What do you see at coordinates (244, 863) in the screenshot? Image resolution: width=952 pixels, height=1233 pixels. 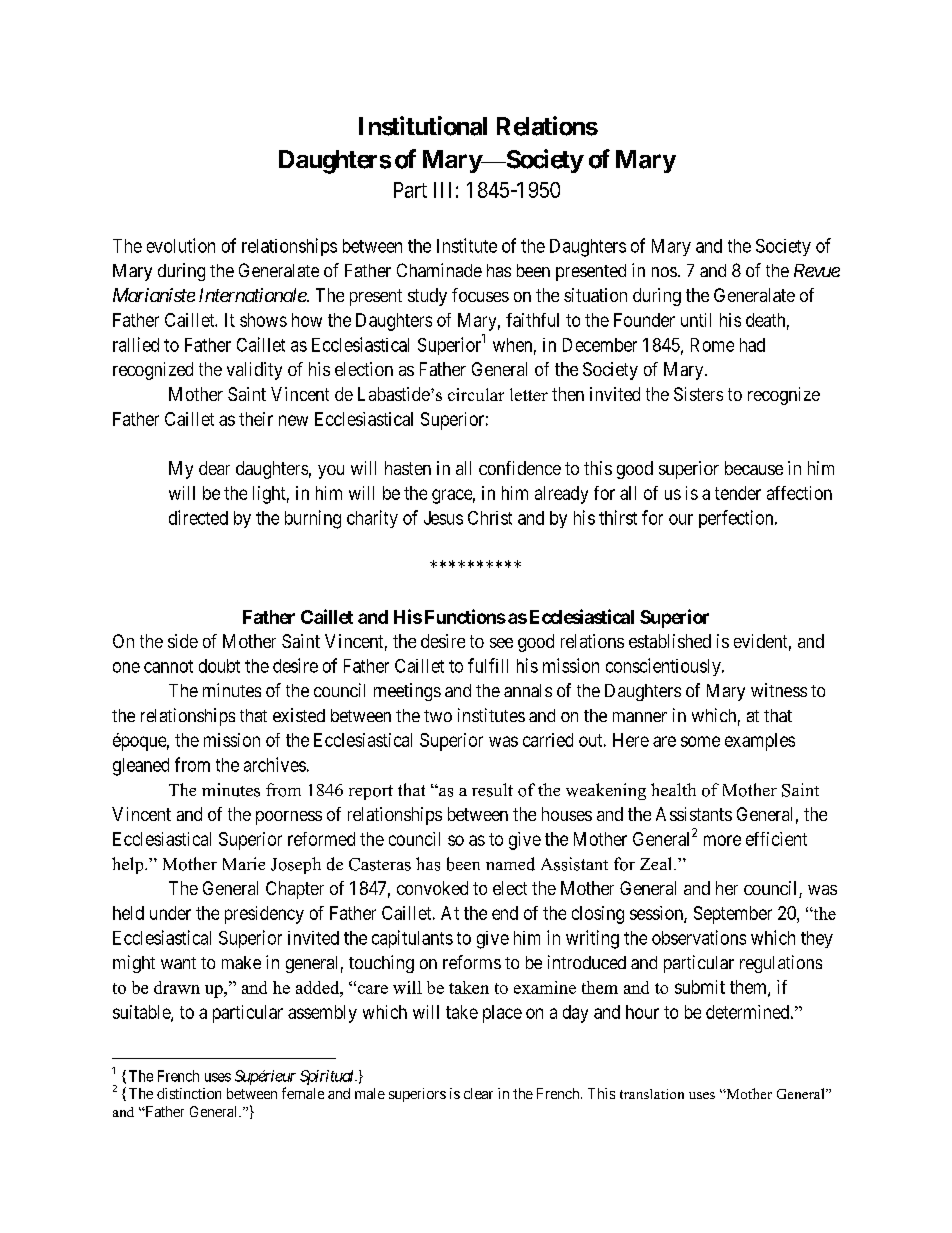 I see `Marie` at bounding box center [244, 863].
